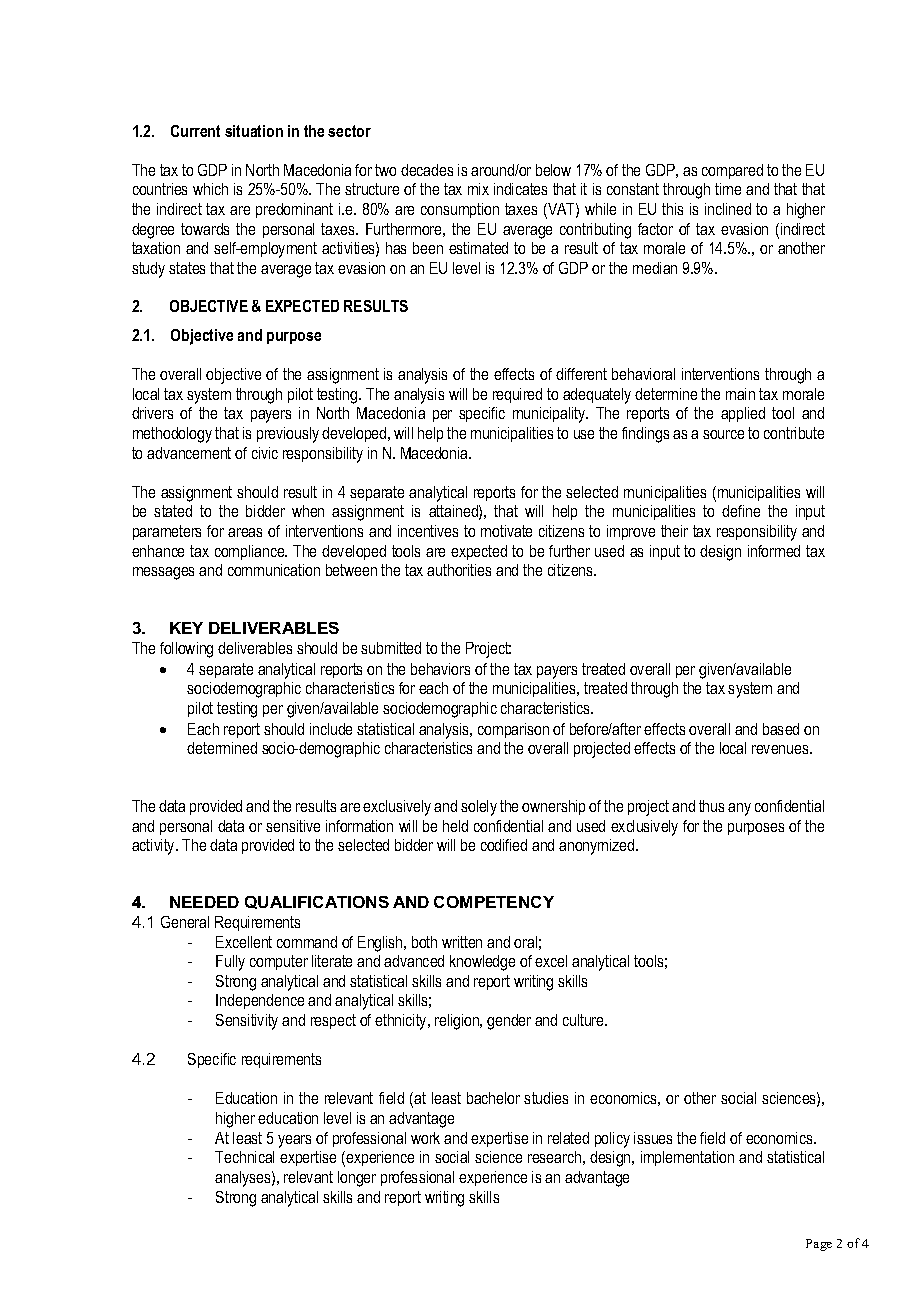 This screenshot has width=924, height=1308. Describe the element at coordinates (244, 1157) in the screenshot. I see `Technical` at that location.
